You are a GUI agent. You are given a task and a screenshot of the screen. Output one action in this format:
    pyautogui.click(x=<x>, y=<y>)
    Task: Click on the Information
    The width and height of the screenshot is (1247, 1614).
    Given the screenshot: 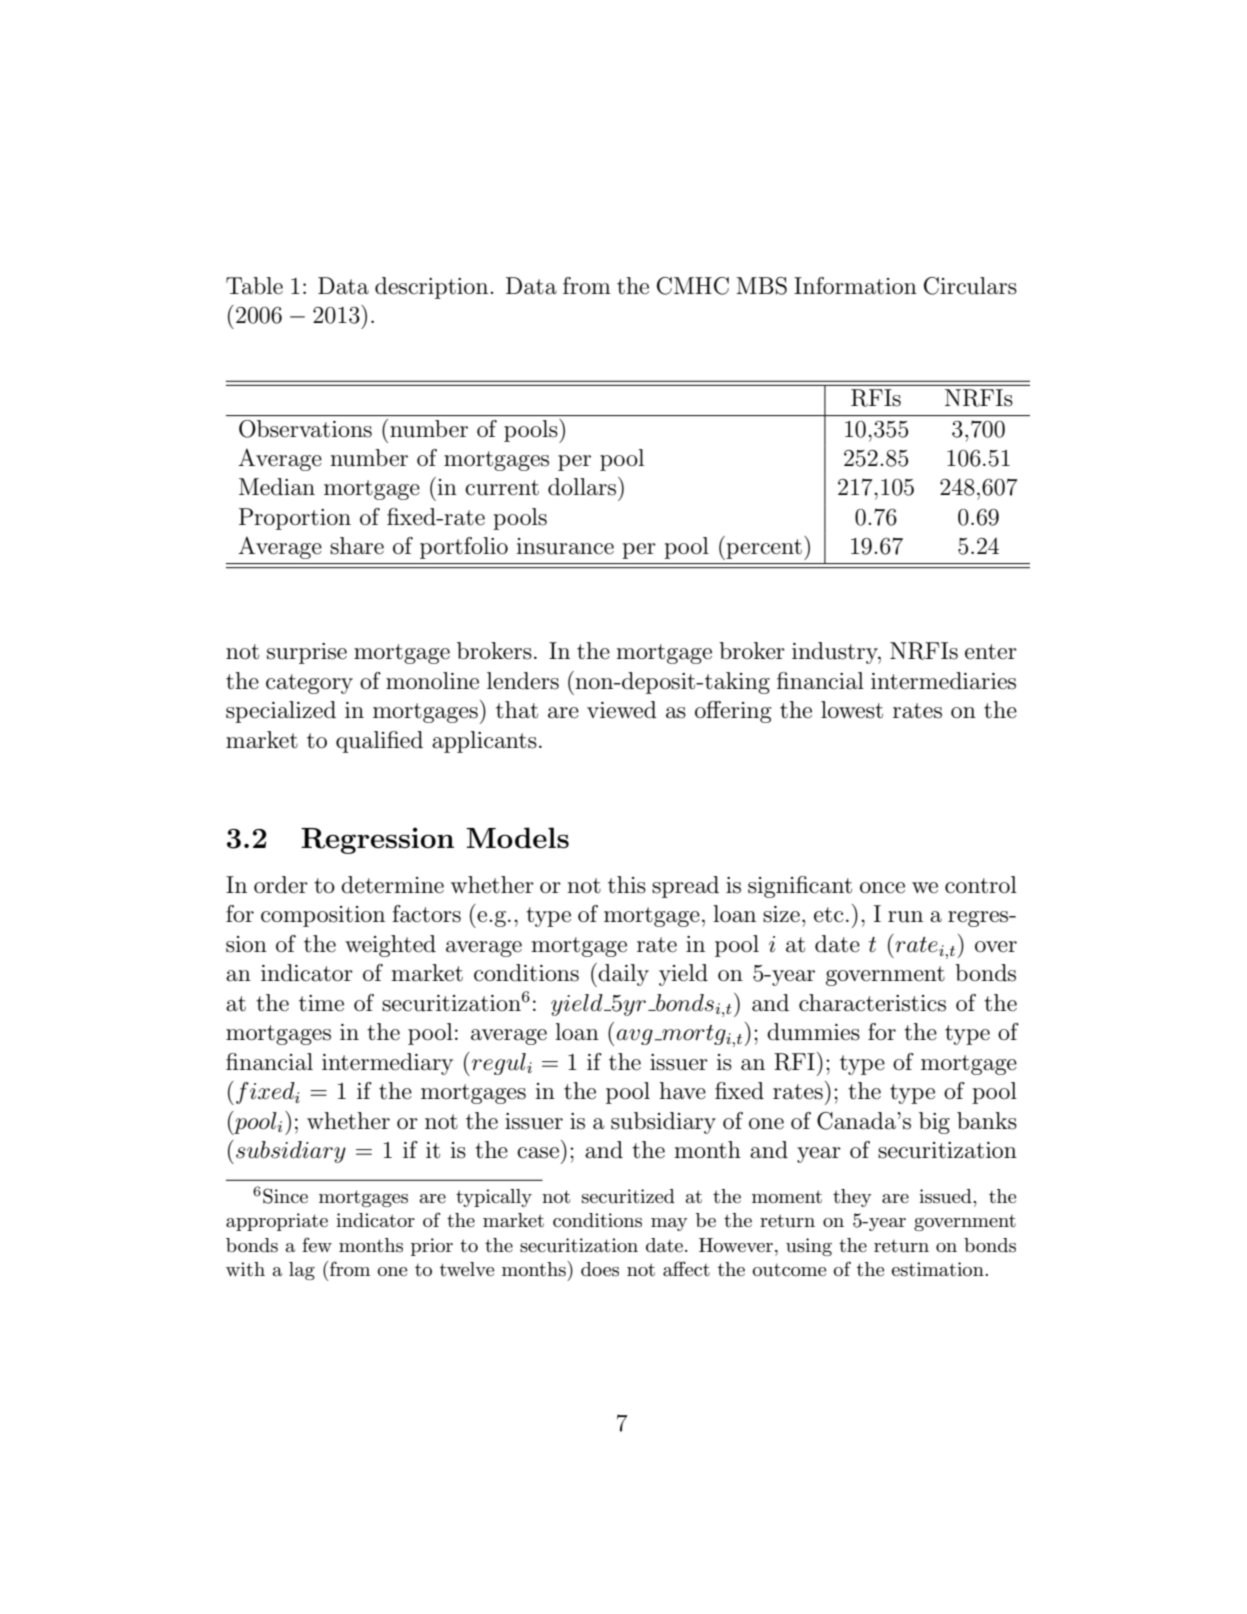 What is the action you would take?
    pyautogui.click(x=855, y=286)
